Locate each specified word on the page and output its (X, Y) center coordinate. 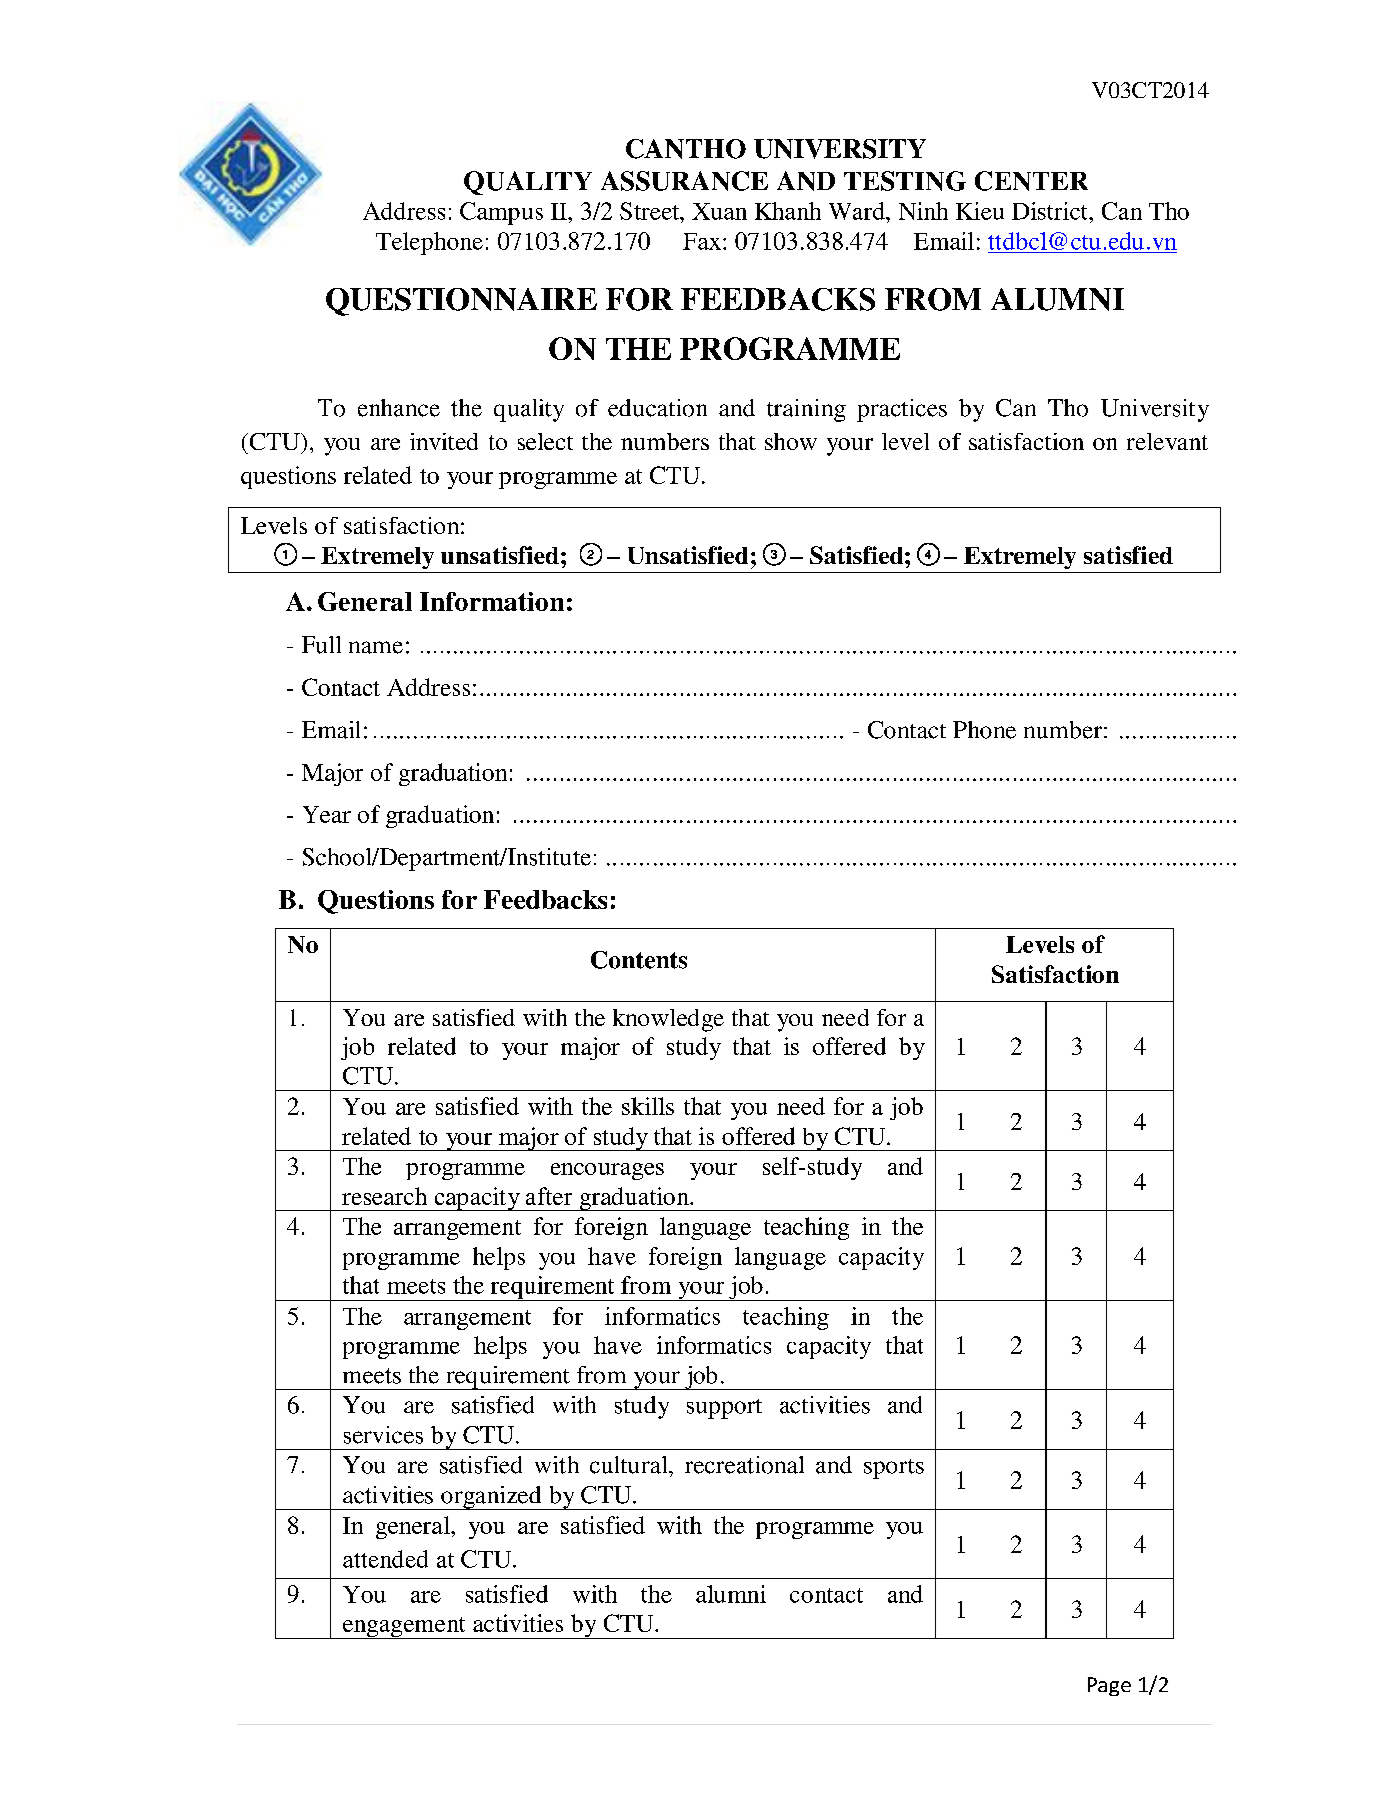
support (724, 1409)
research (384, 1196)
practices (902, 410)
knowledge (668, 1020)
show (791, 441)
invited (444, 441)
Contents (639, 960)
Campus (501, 213)
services (383, 1435)
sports (894, 1469)
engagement (404, 1628)
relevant (1167, 441)
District (1051, 211)
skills (648, 1106)
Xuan (719, 211)
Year (327, 814)
